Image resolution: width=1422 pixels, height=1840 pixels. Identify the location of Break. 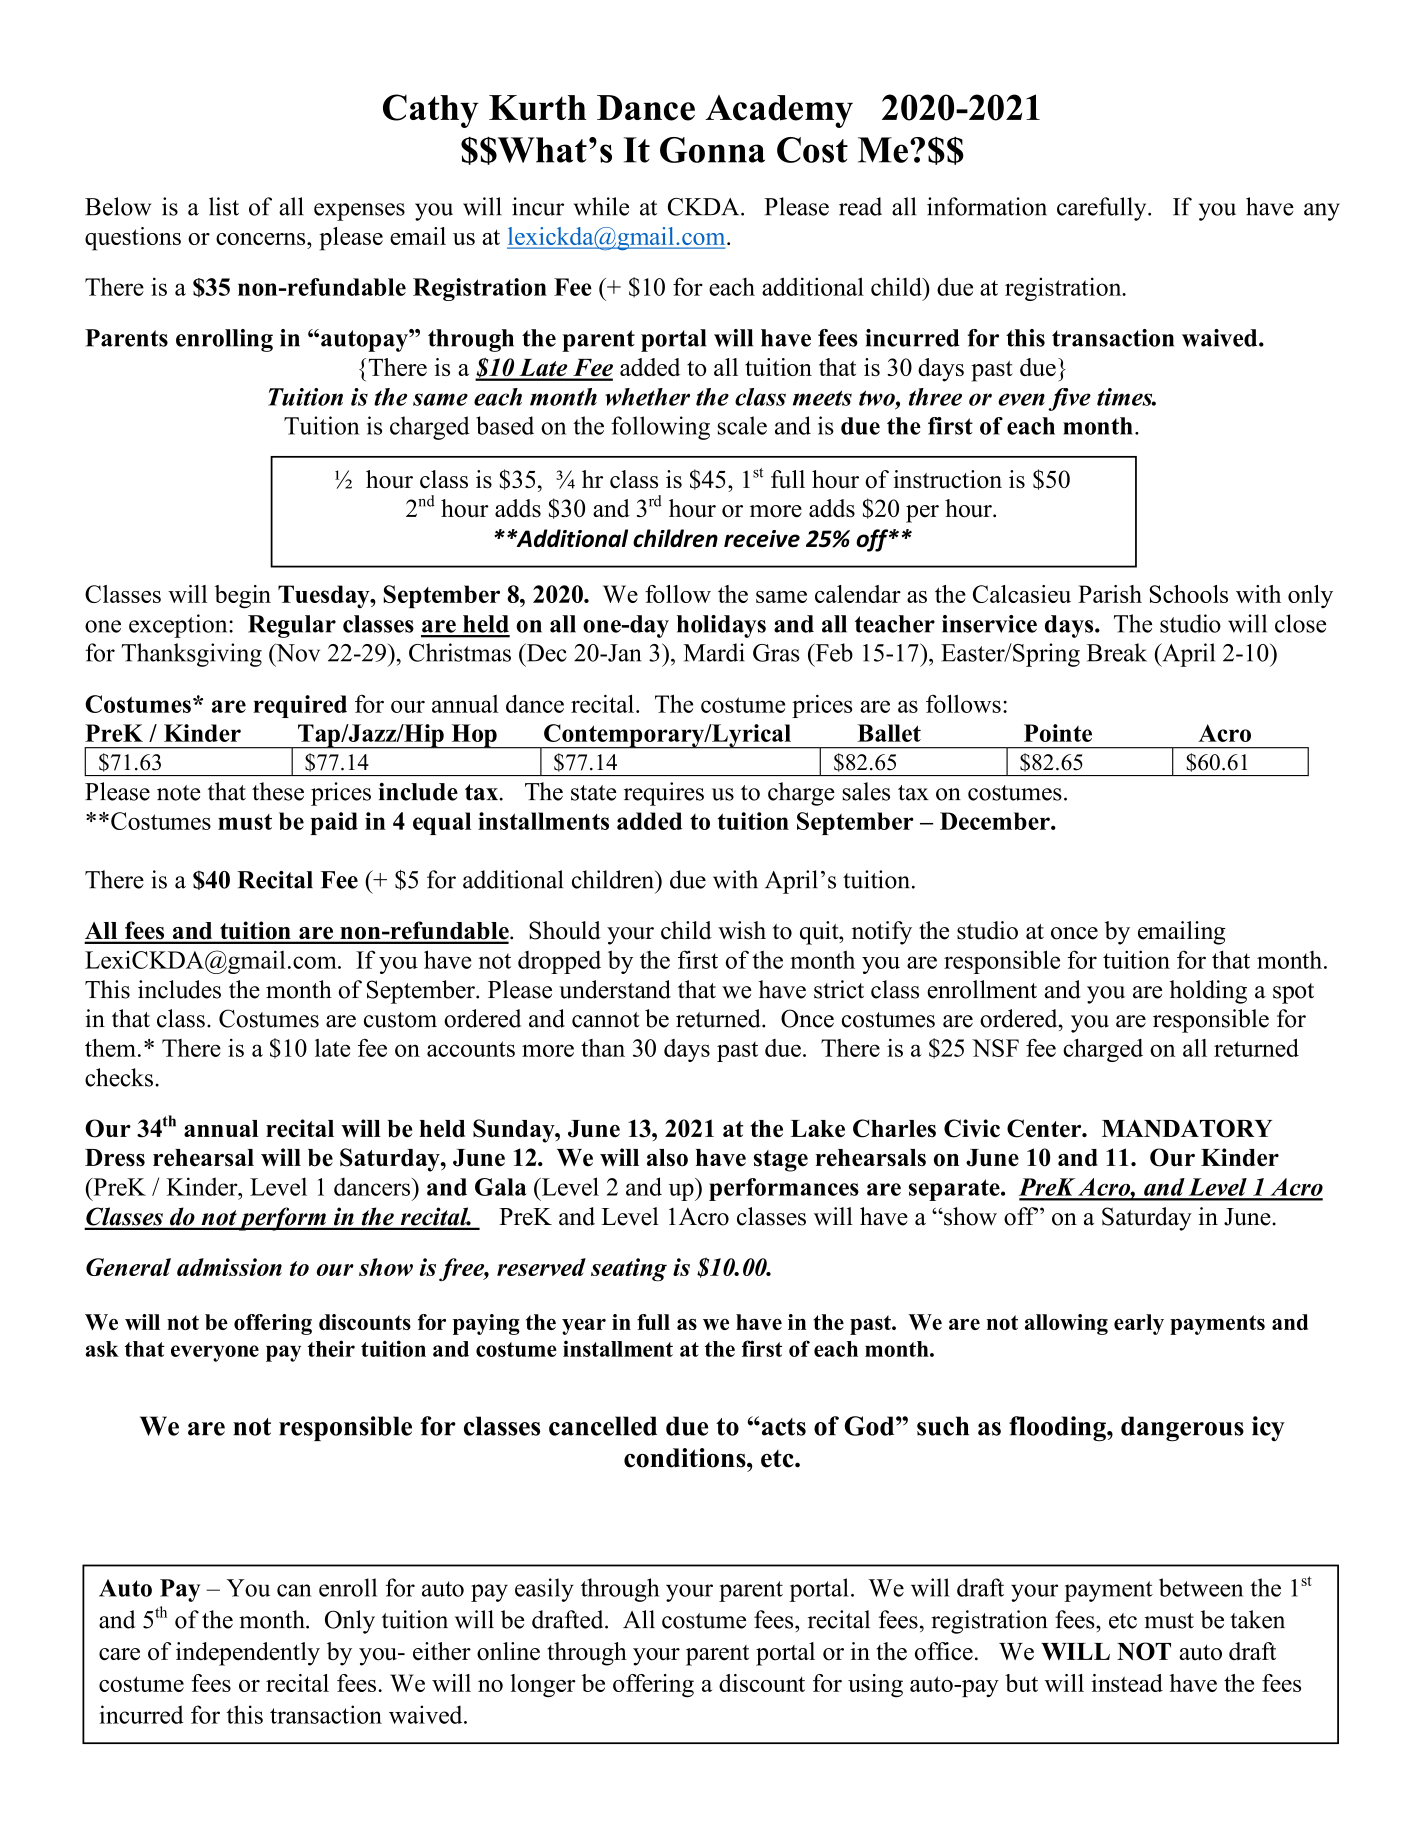
(1117, 652).
